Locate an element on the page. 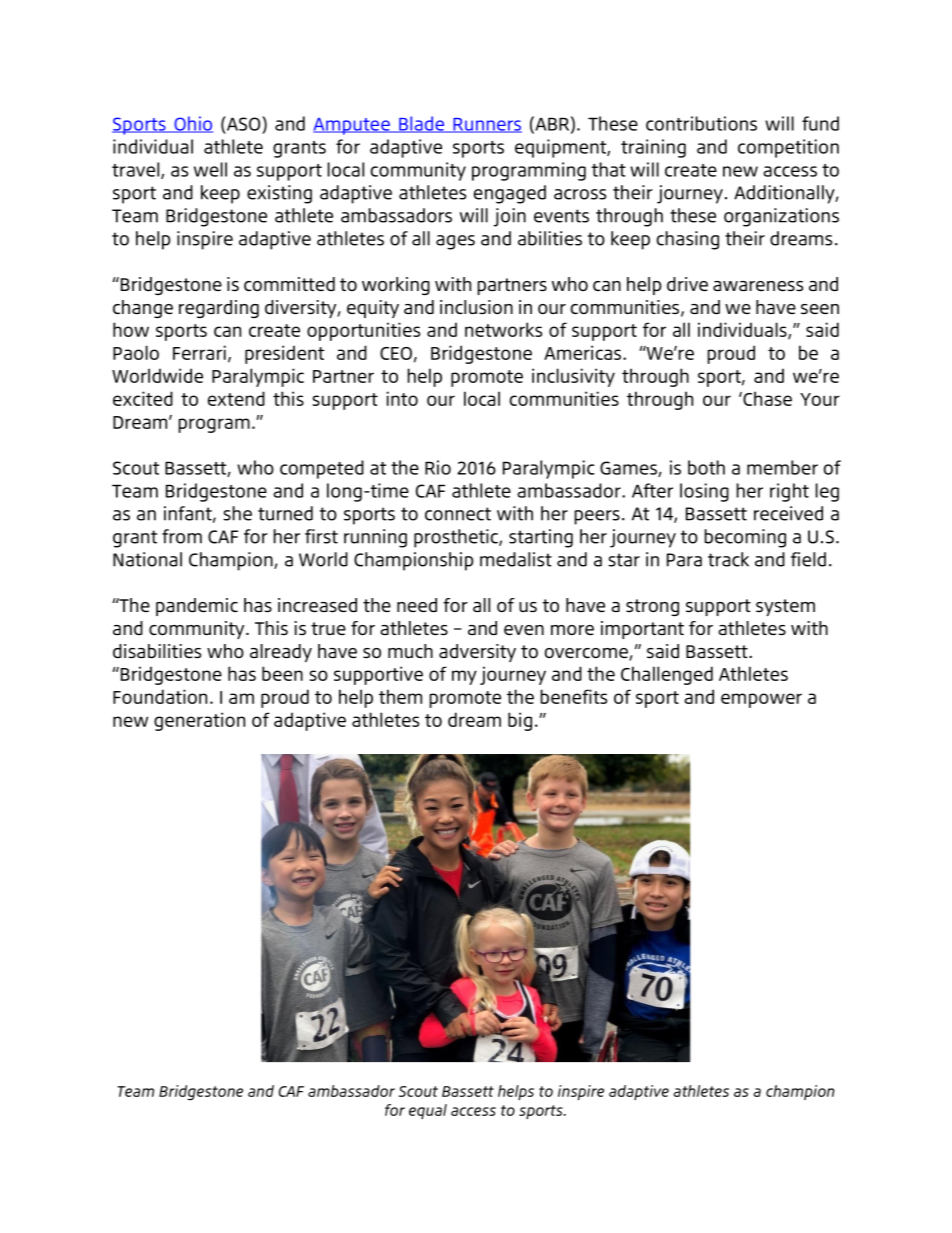 Image resolution: width=952 pixels, height=1233 pixels. empower is located at coordinates (761, 700).
